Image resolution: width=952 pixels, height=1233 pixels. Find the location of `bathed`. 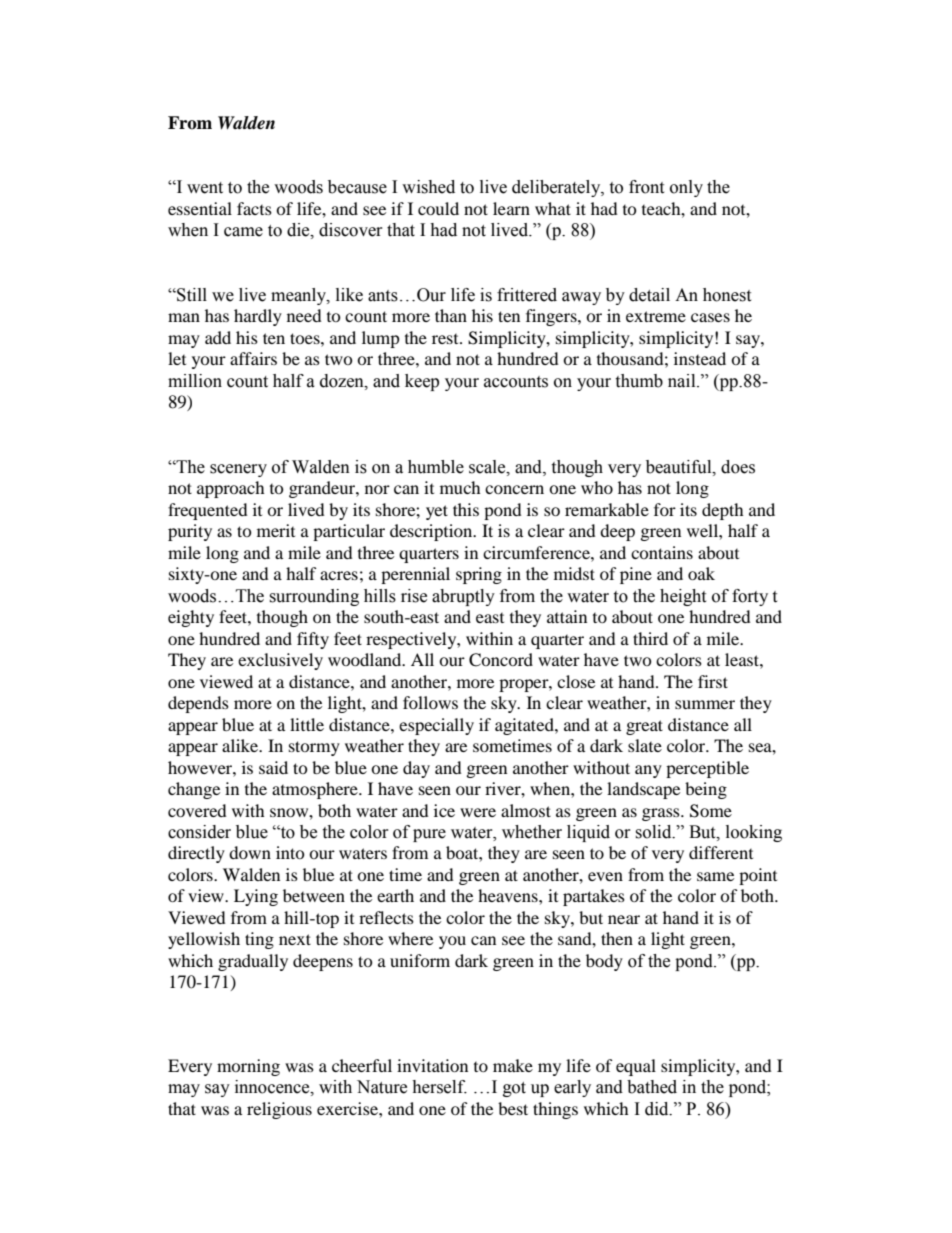

bathed is located at coordinates (652, 1087).
